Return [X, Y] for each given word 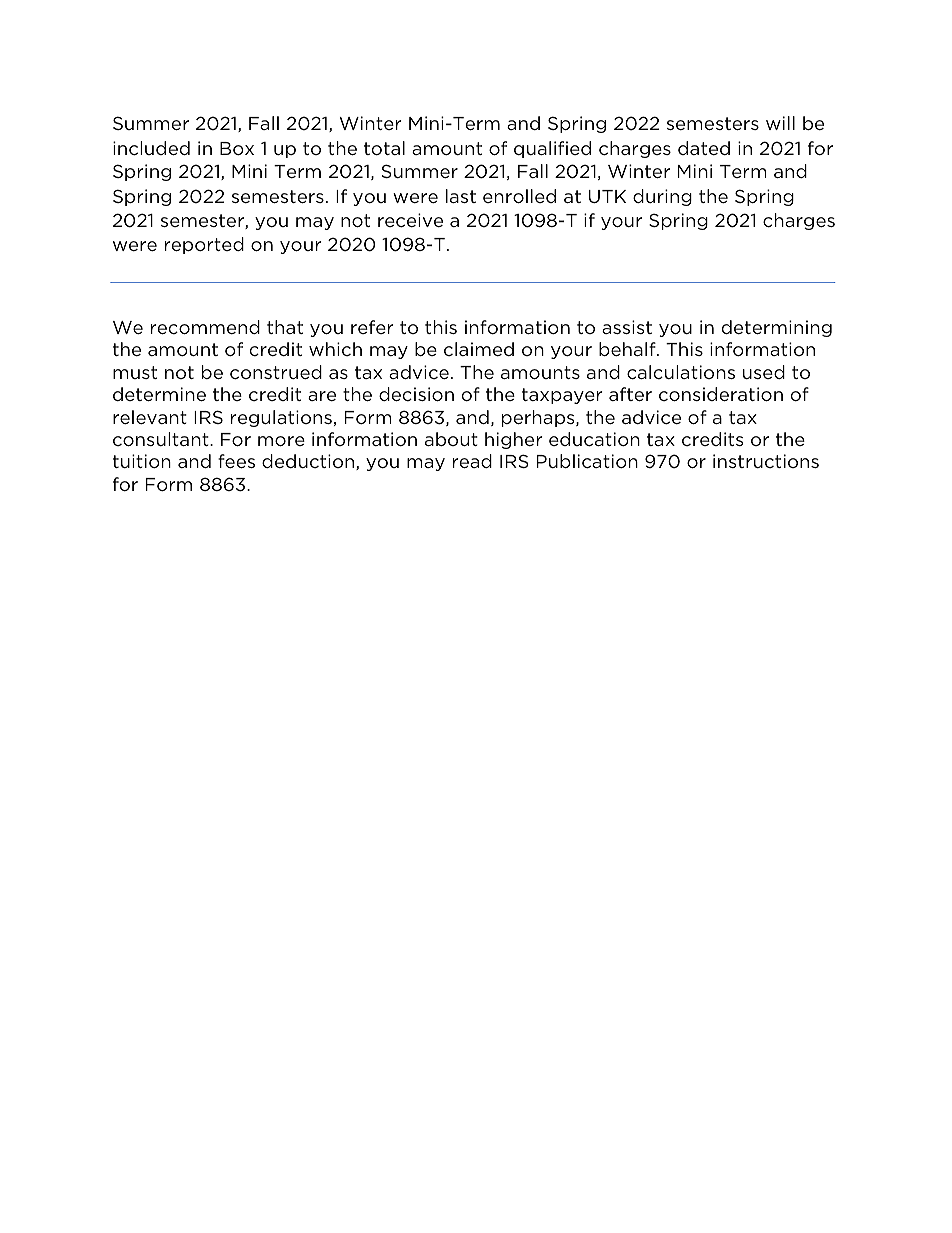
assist [627, 327]
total [384, 148]
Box [237, 148]
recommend [205, 327]
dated [704, 148]
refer [372, 327]
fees [236, 461]
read [472, 461]
